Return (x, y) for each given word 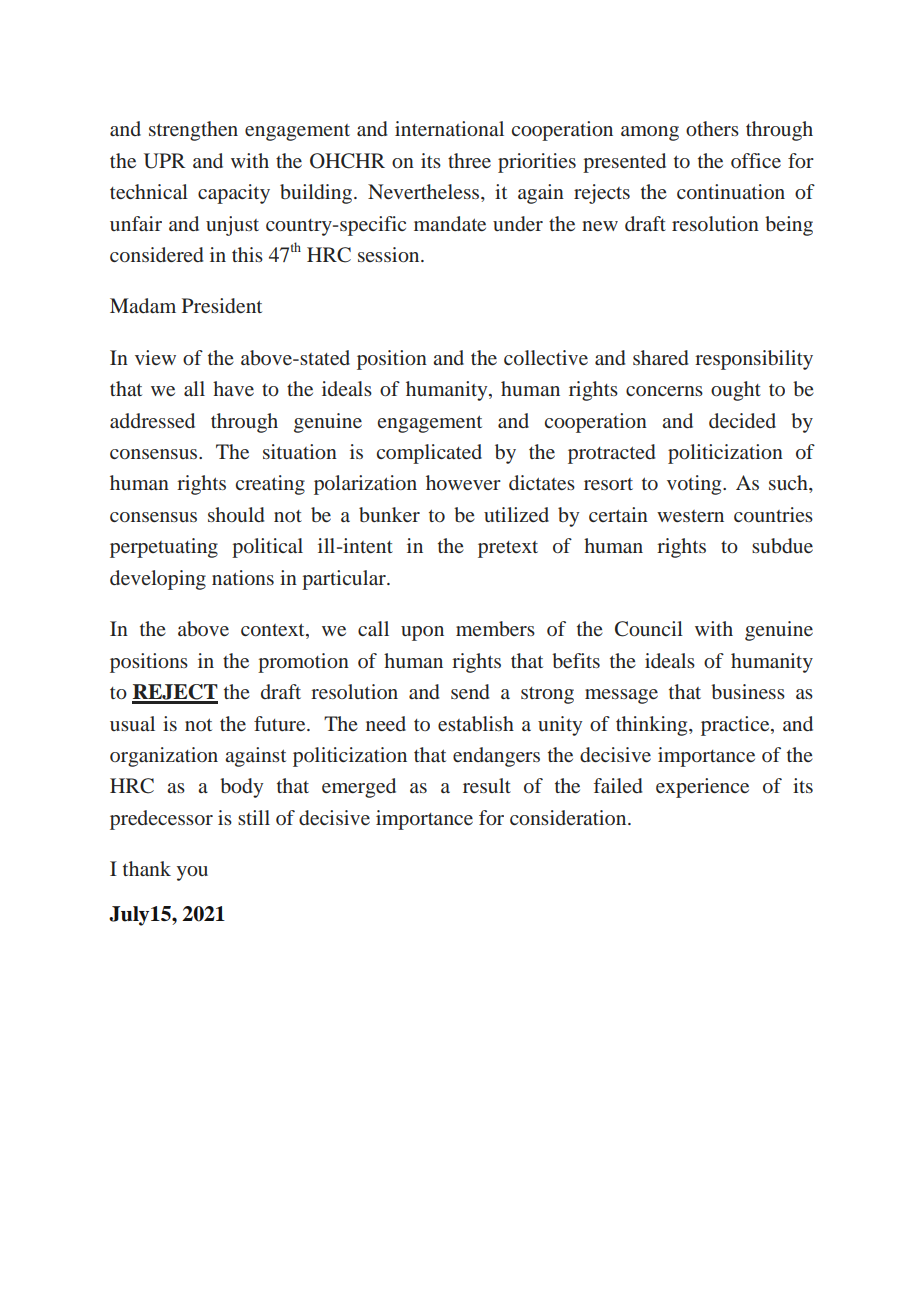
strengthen (193, 131)
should (236, 514)
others (712, 128)
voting (695, 485)
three (469, 160)
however (463, 482)
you (192, 873)
